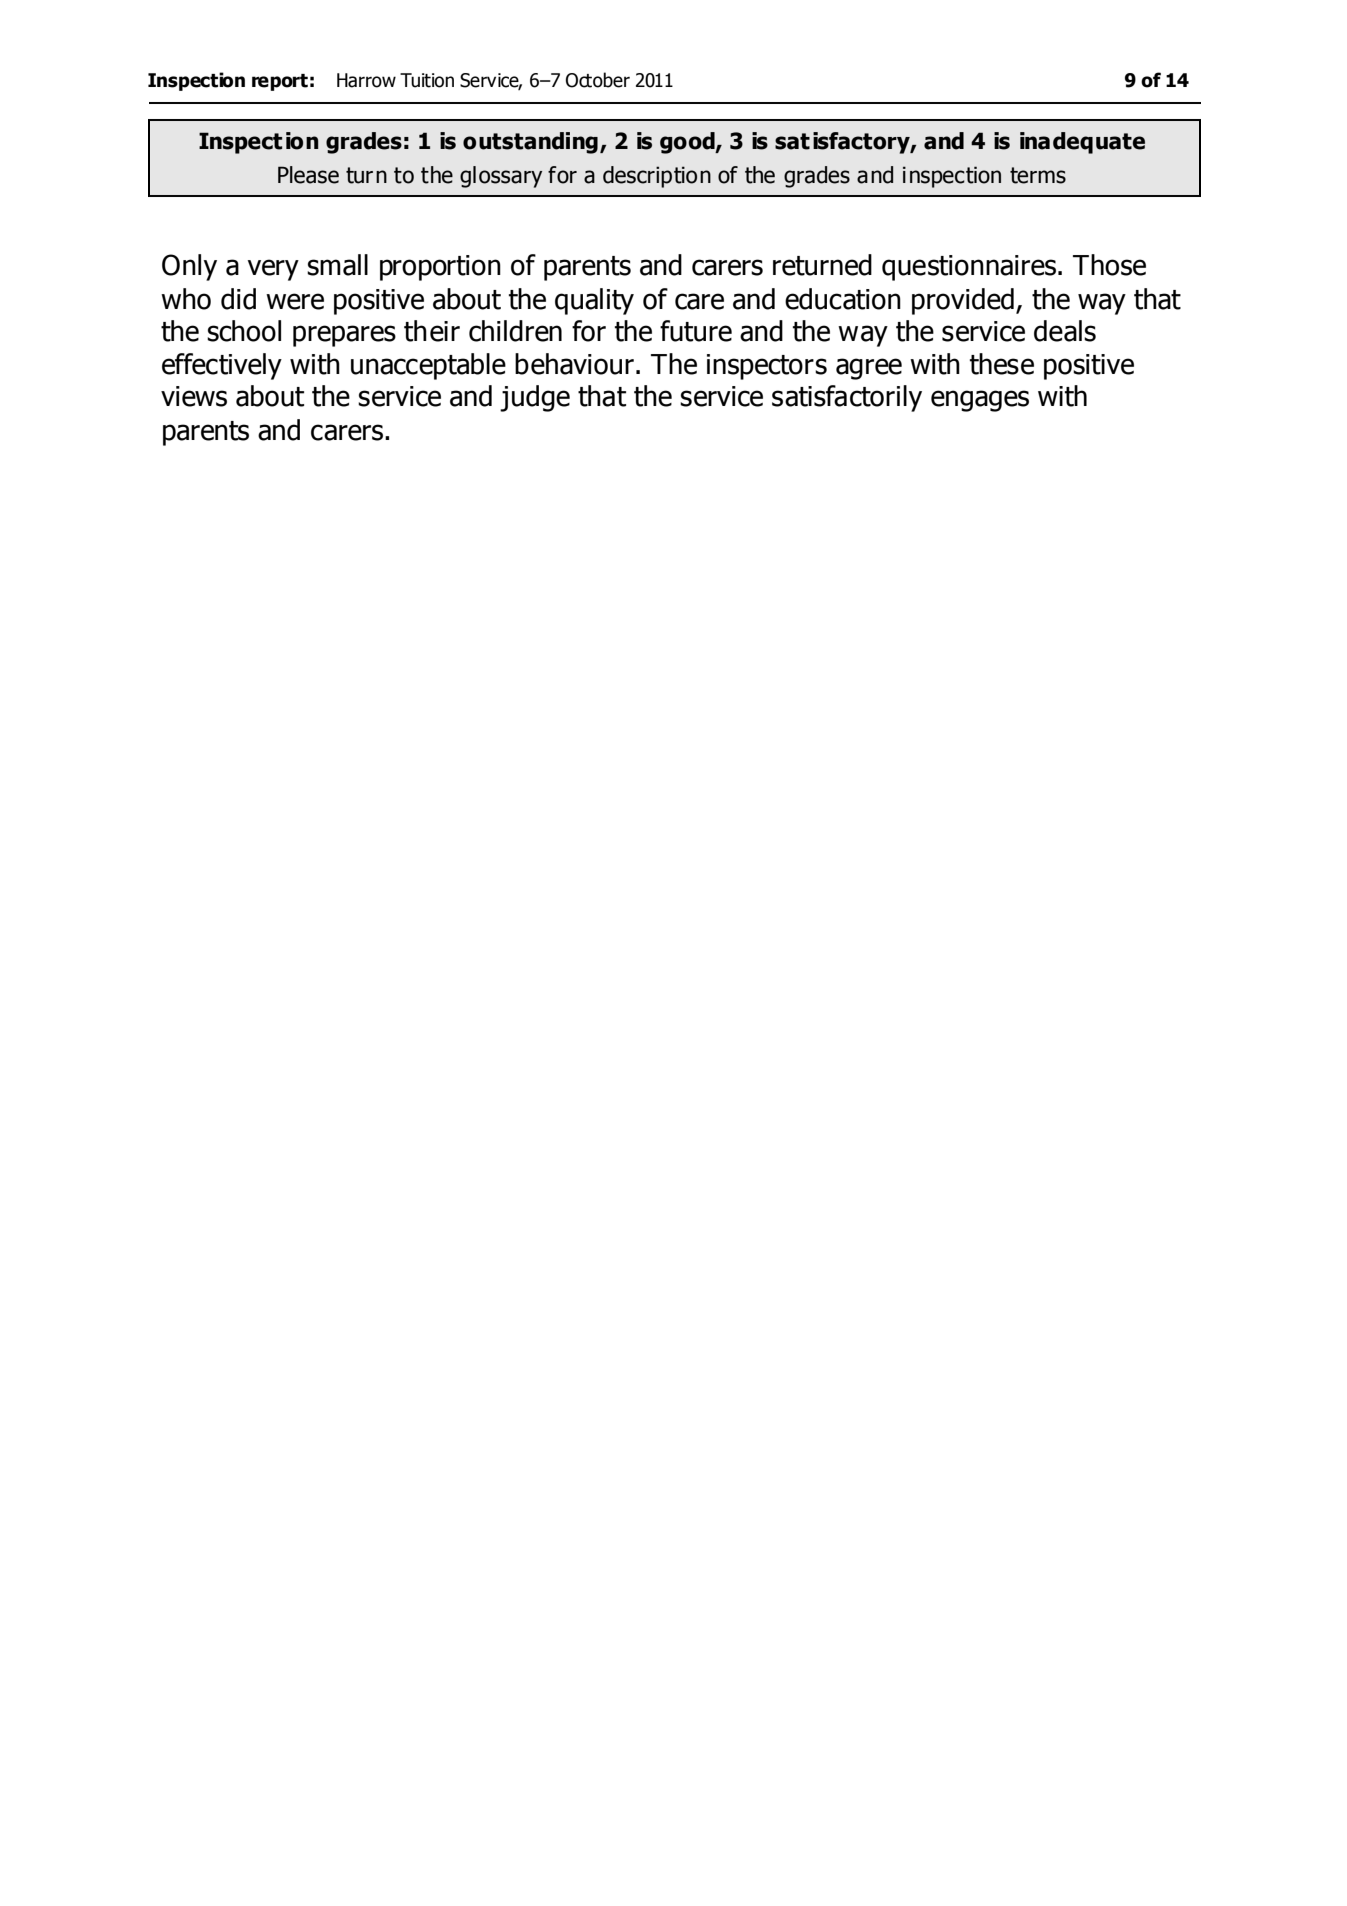  Describe the element at coordinates (963, 301) in the image. I see `provided` at that location.
